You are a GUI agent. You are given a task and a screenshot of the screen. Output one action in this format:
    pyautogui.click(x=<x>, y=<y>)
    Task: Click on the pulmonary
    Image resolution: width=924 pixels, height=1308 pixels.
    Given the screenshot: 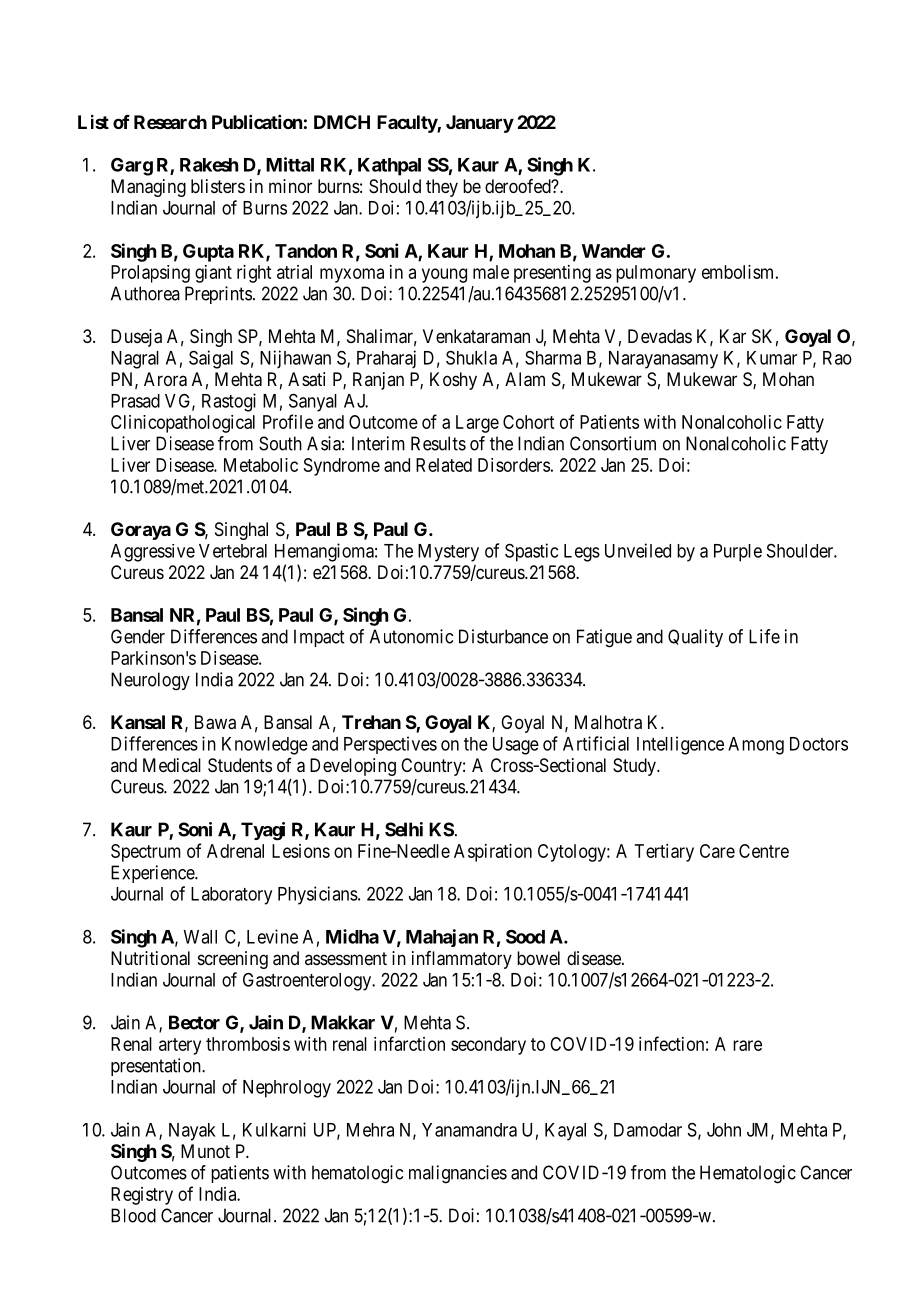 What is the action you would take?
    pyautogui.click(x=656, y=274)
